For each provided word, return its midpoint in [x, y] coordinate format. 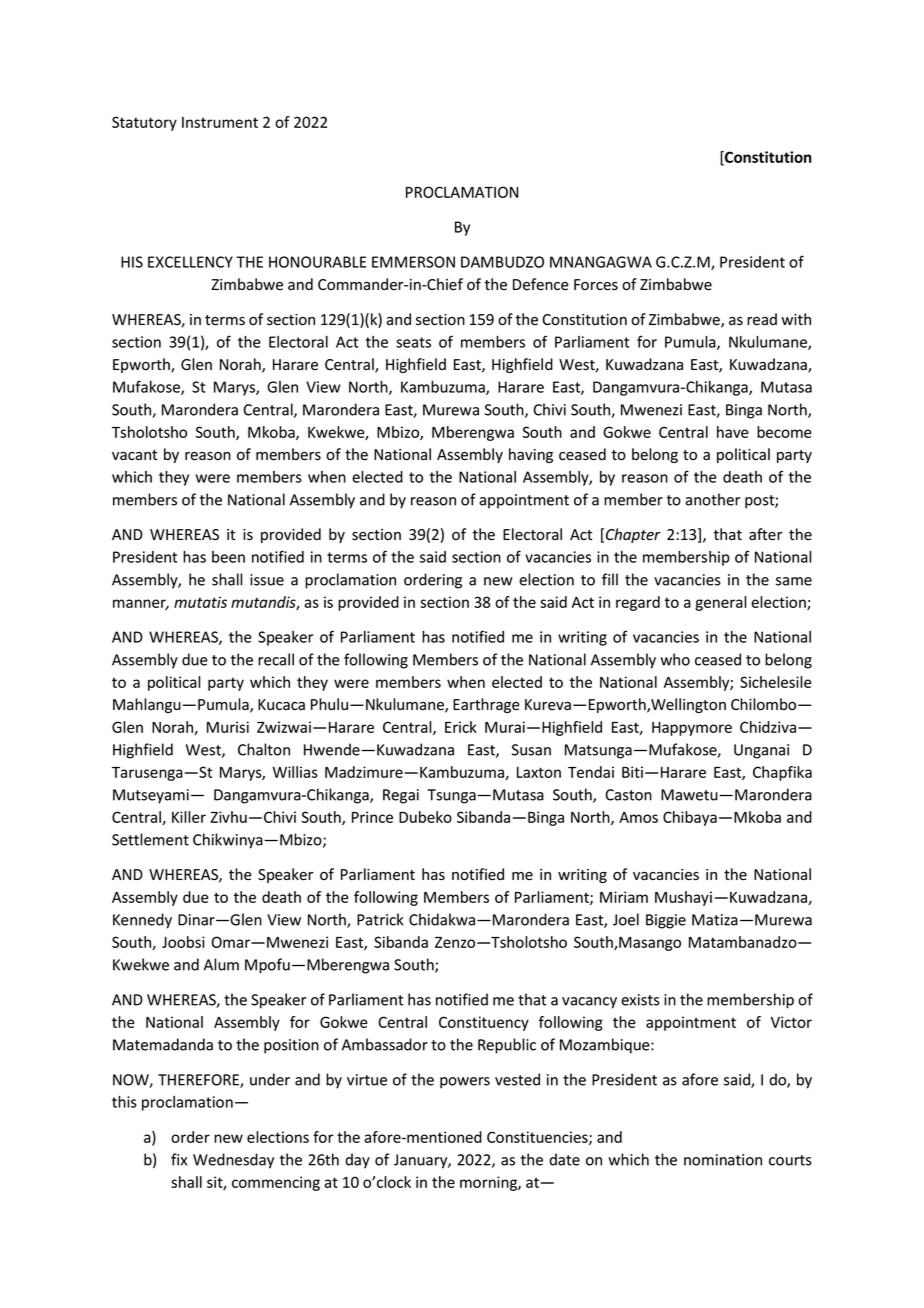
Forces [596, 285]
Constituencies [538, 1138]
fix [179, 1159]
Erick [461, 727]
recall [276, 659]
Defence [541, 284]
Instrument [220, 122]
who [675, 659]
